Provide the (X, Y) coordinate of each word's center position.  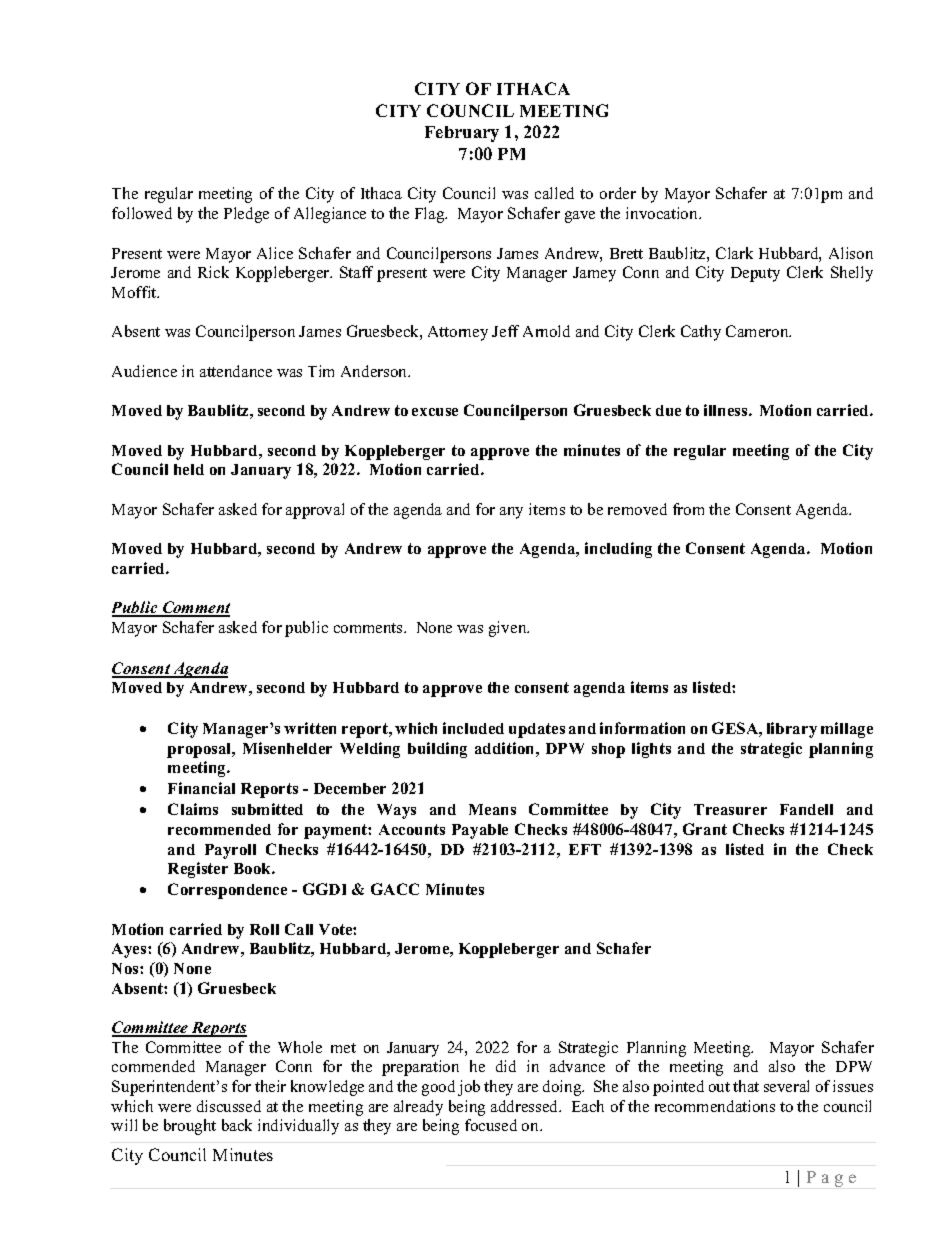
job (469, 1088)
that (746, 1086)
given (509, 629)
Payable (480, 831)
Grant (705, 829)
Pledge (246, 215)
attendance (236, 371)
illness (727, 410)
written (310, 728)
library (792, 730)
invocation (663, 213)
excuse (435, 412)
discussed (229, 1106)
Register (198, 870)
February (462, 134)
